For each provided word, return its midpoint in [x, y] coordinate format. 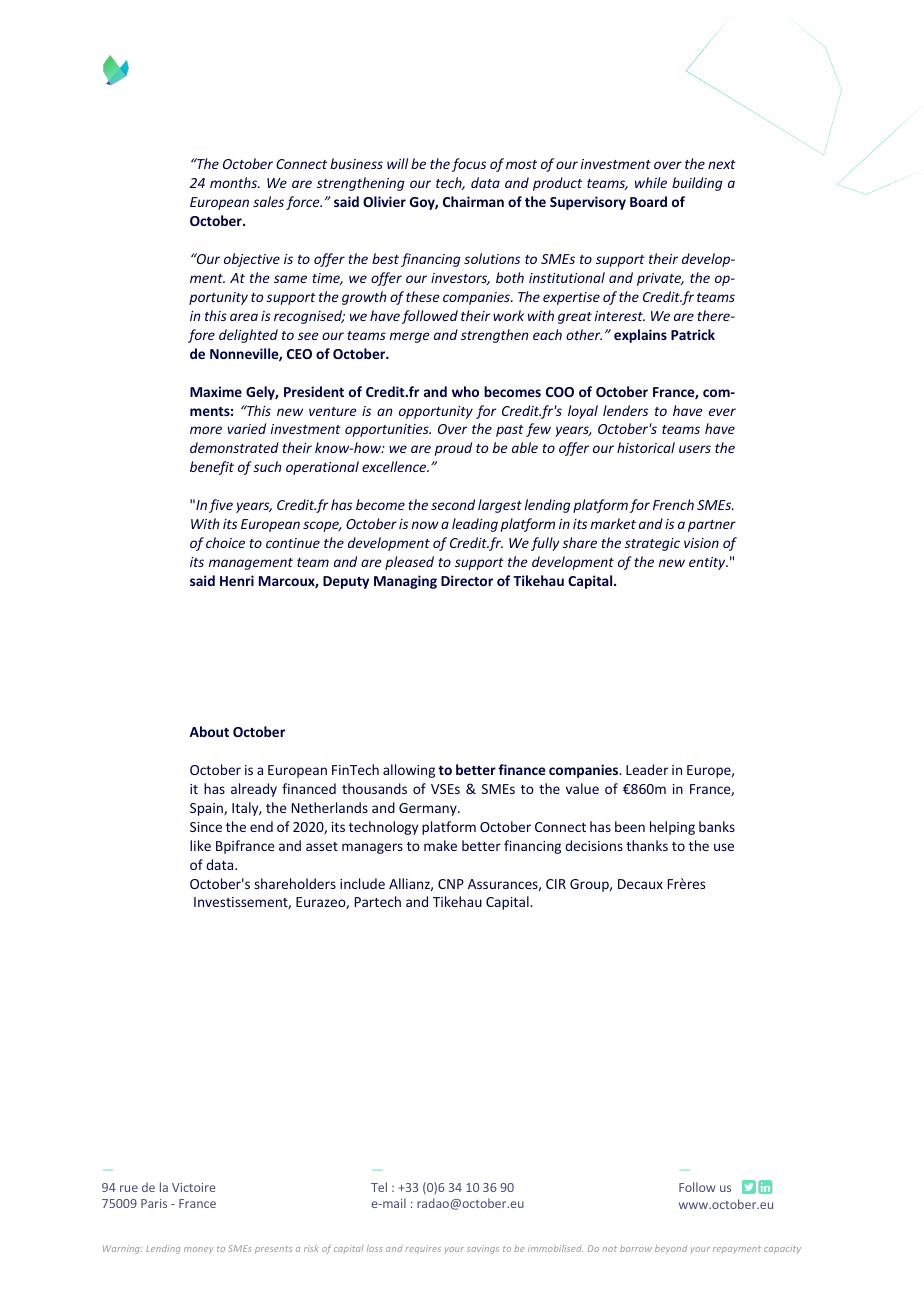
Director [467, 580]
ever [722, 412]
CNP [451, 884]
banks [717, 826]
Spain [207, 809]
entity [708, 563]
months [235, 182]
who [465, 391]
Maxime [216, 391]
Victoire [193, 1187]
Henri [237, 580]
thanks [647, 845]
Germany [429, 809]
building [697, 184]
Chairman [473, 201]
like [200, 845]
